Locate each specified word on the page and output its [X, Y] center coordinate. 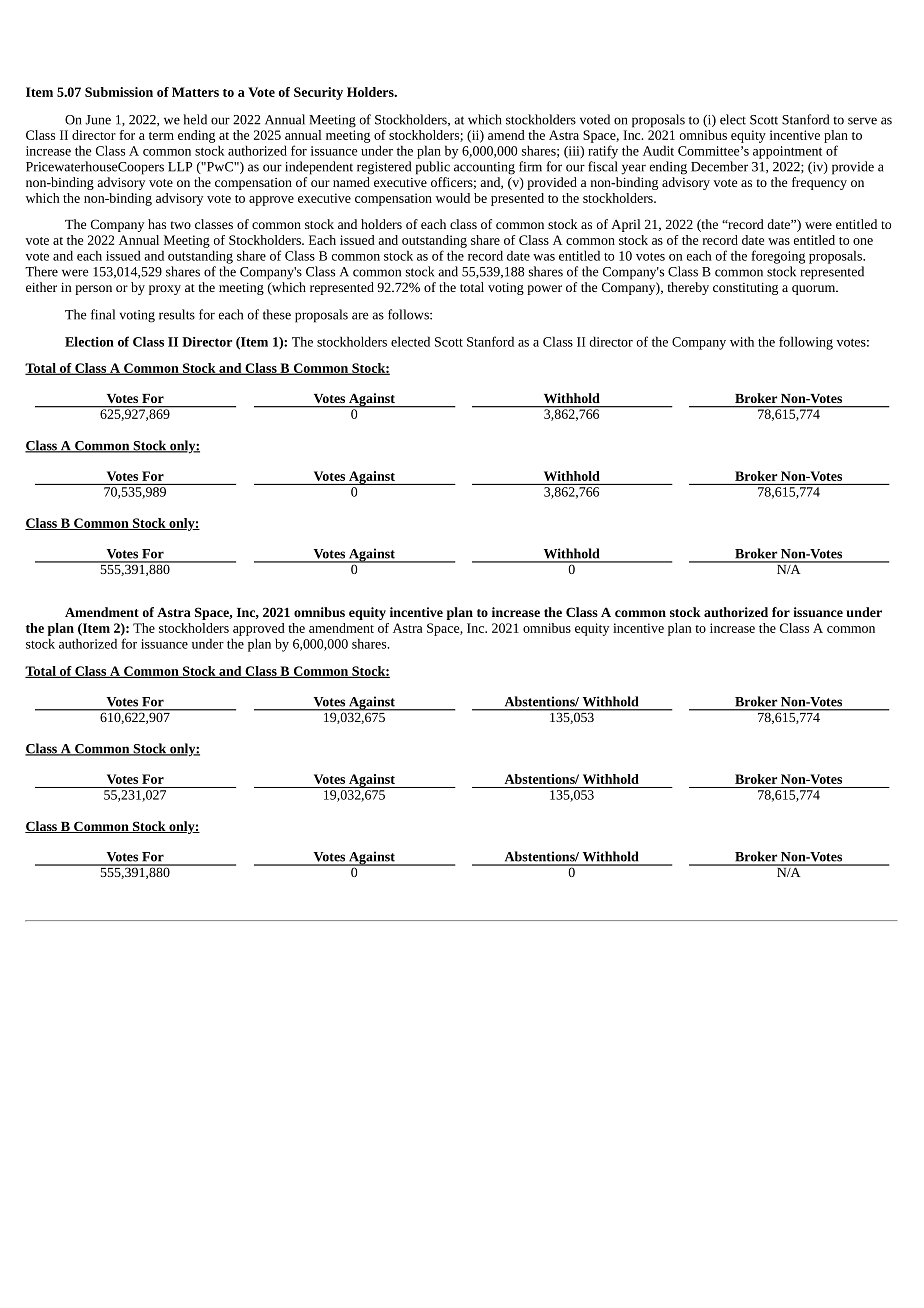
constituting [745, 289]
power [544, 290]
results [177, 314]
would [453, 198]
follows [409, 314]
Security [318, 93]
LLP [180, 167]
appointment [787, 152]
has [157, 224]
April [626, 225]
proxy [165, 290]
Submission [119, 92]
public [433, 168]
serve [862, 121]
